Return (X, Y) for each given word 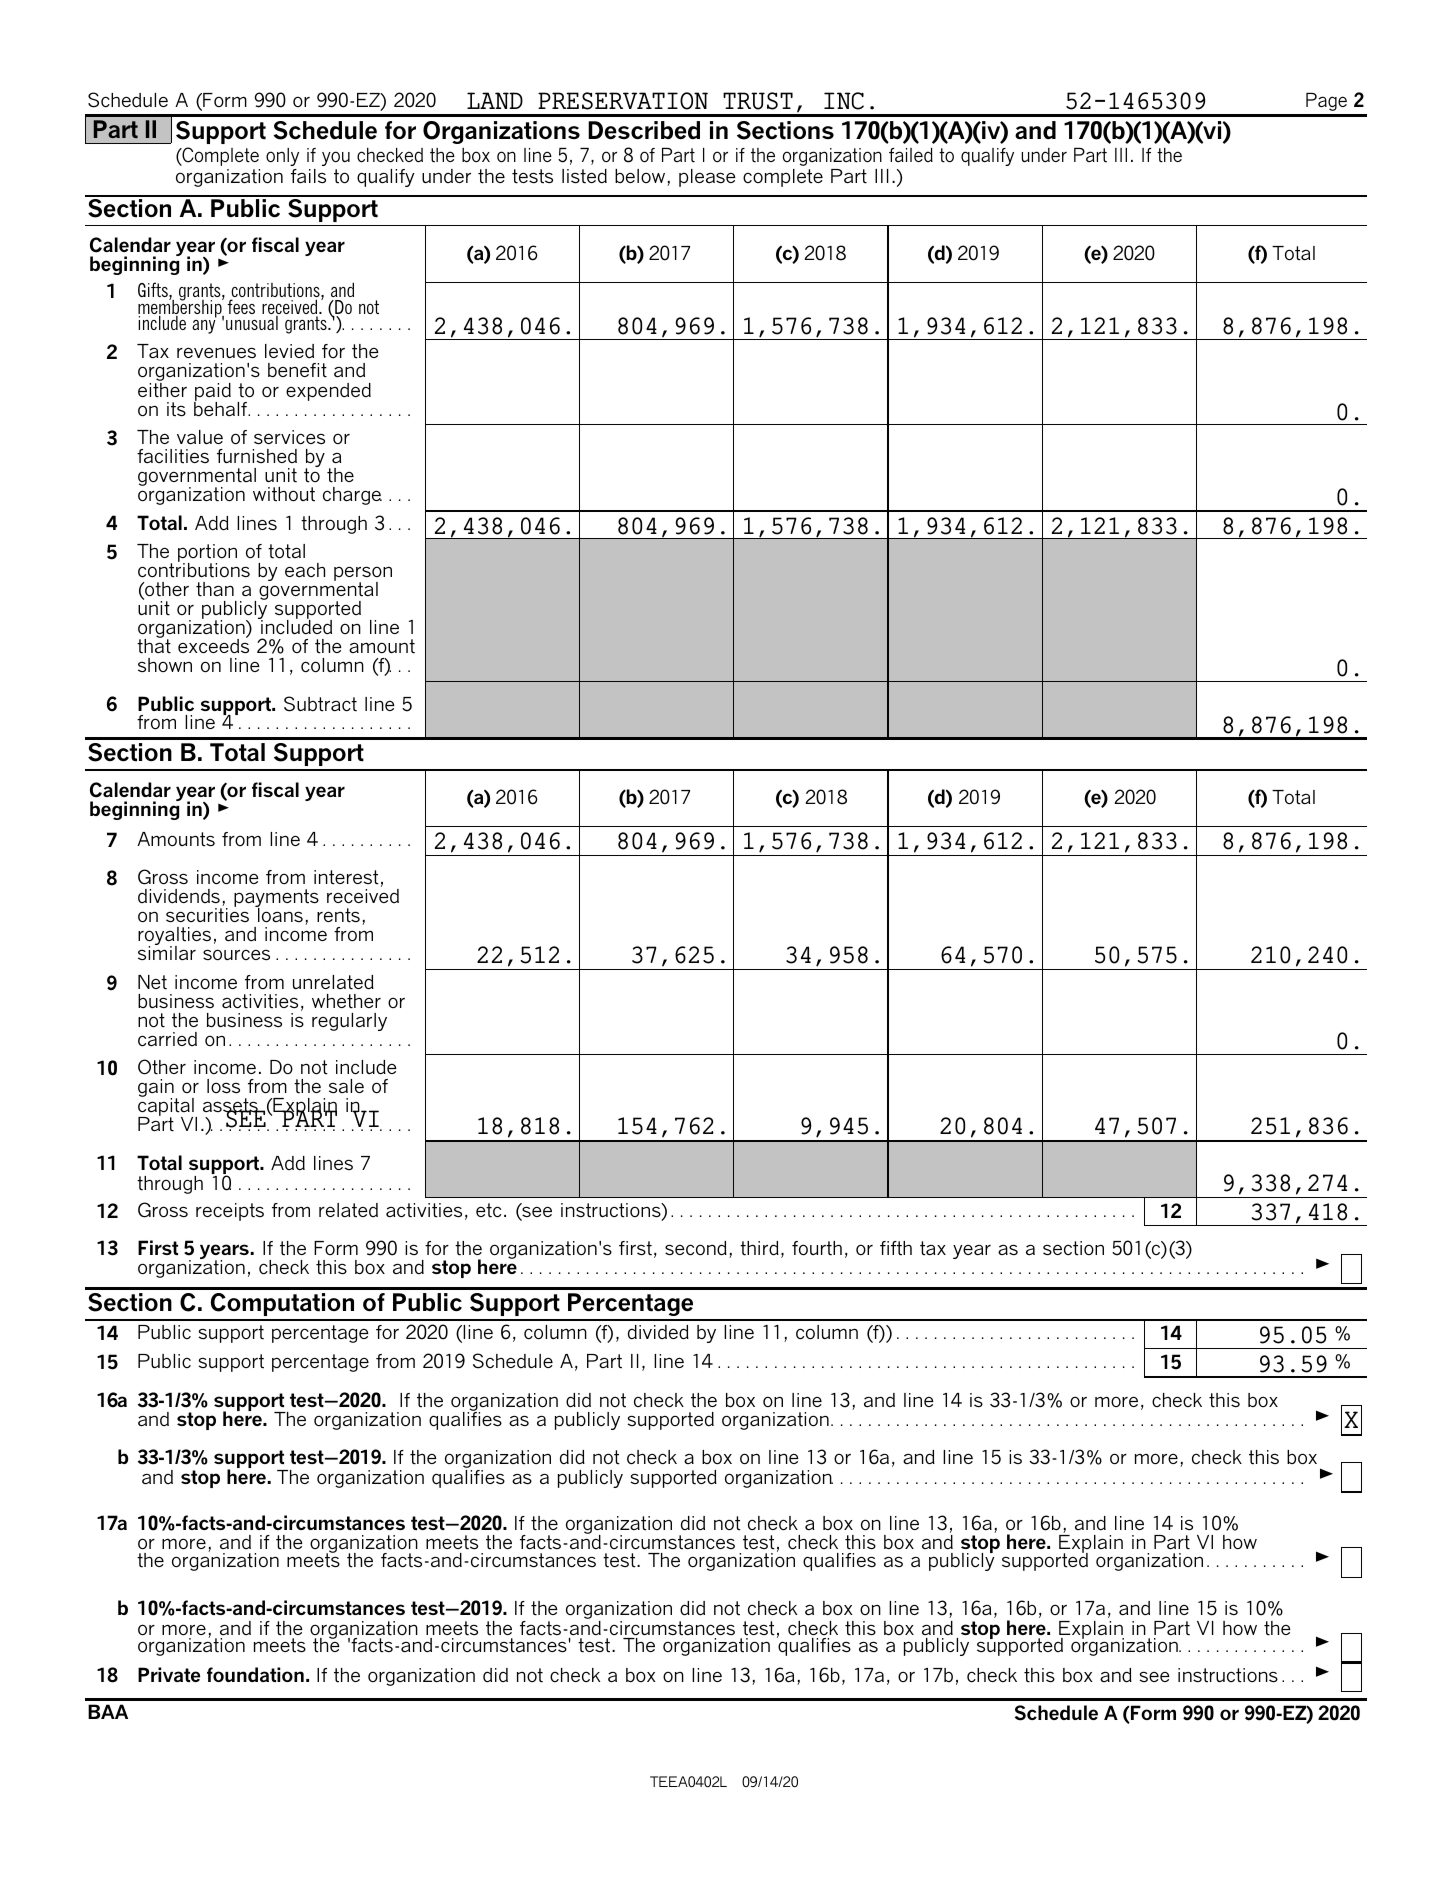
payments (276, 899)
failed (911, 155)
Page (1326, 102)
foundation (255, 1674)
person (363, 575)
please (707, 178)
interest (346, 877)
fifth (896, 1248)
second (696, 1248)
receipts (230, 1212)
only (282, 157)
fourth (817, 1248)
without (284, 494)
